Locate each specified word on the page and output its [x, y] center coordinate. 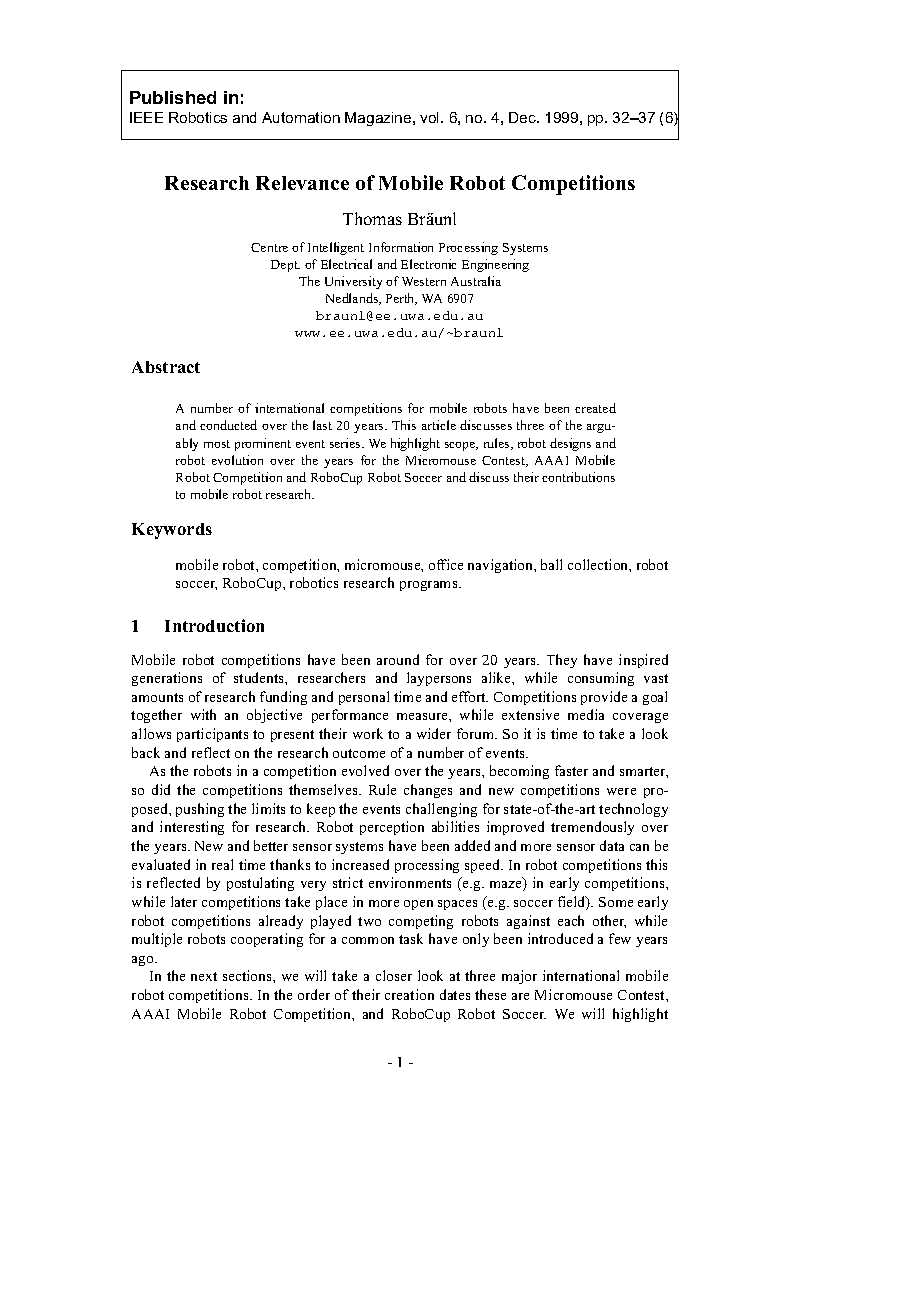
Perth [401, 299]
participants [212, 735]
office [446, 564]
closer [394, 975]
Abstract [166, 367]
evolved [365, 770]
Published [173, 97]
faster [571, 770]
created [595, 408]
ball [551, 564]
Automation [301, 117]
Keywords [172, 531]
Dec [524, 117]
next [204, 976]
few [620, 938]
